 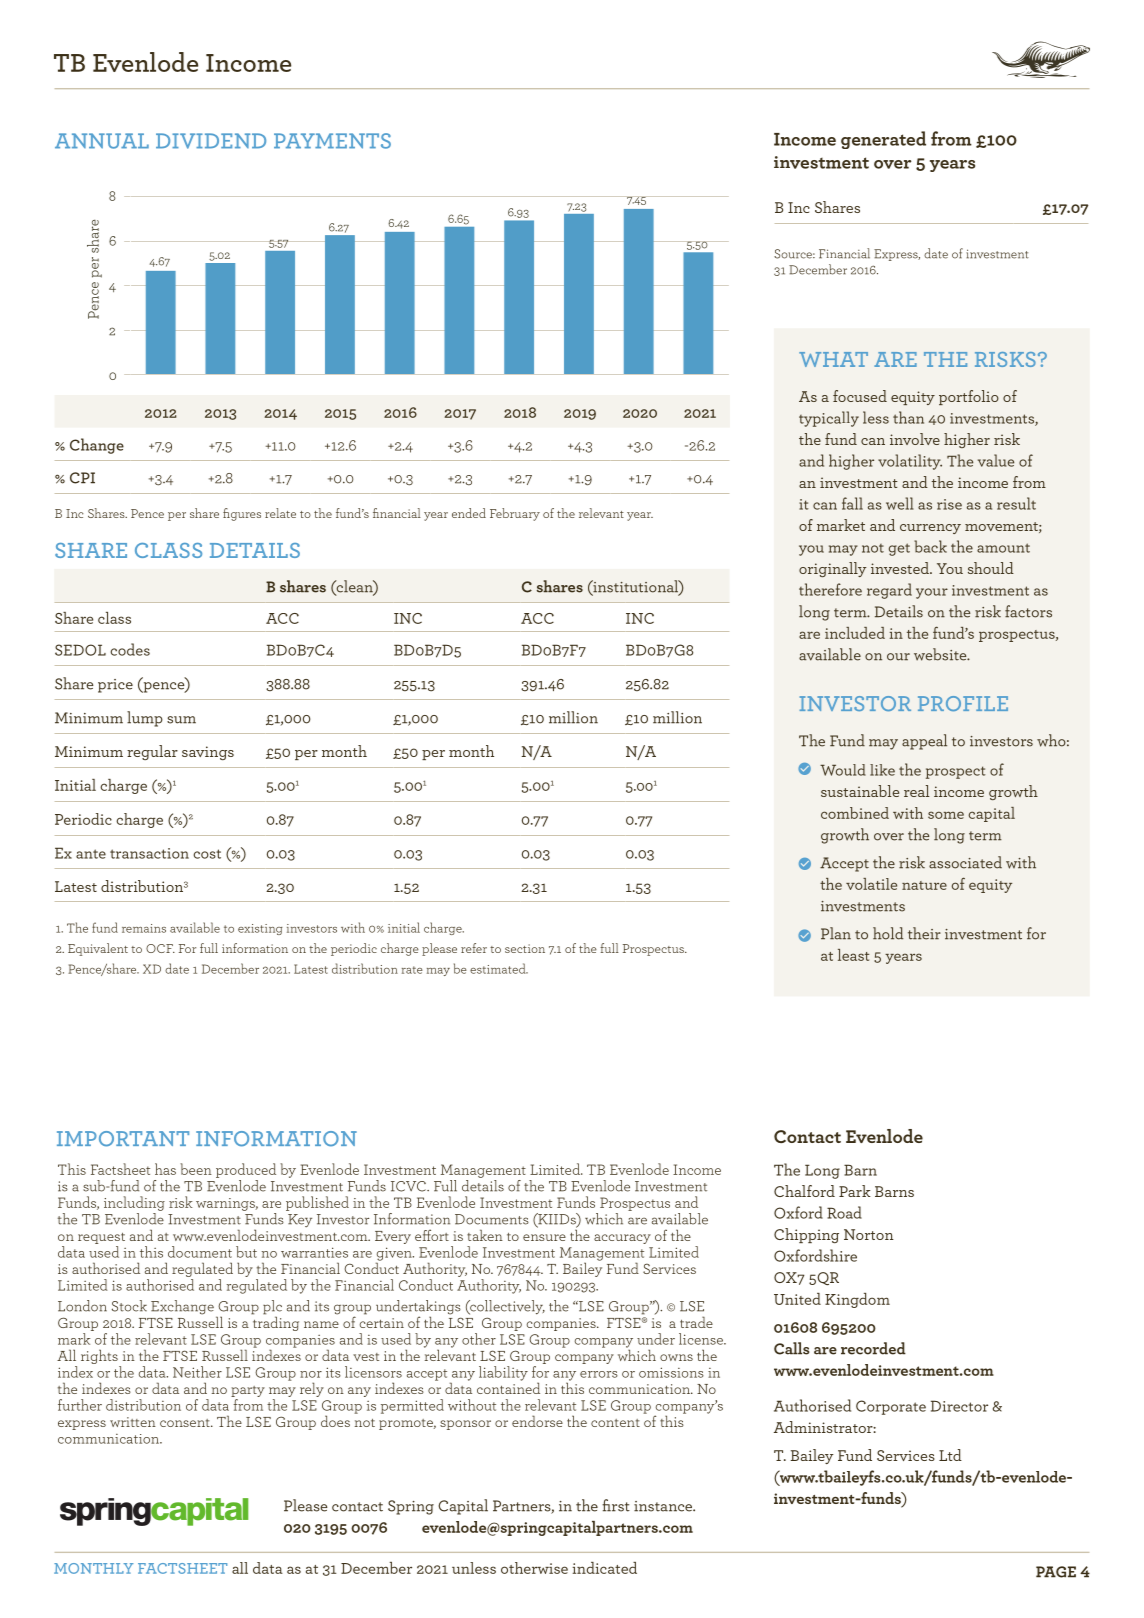 I want to click on your, so click(x=932, y=593).
